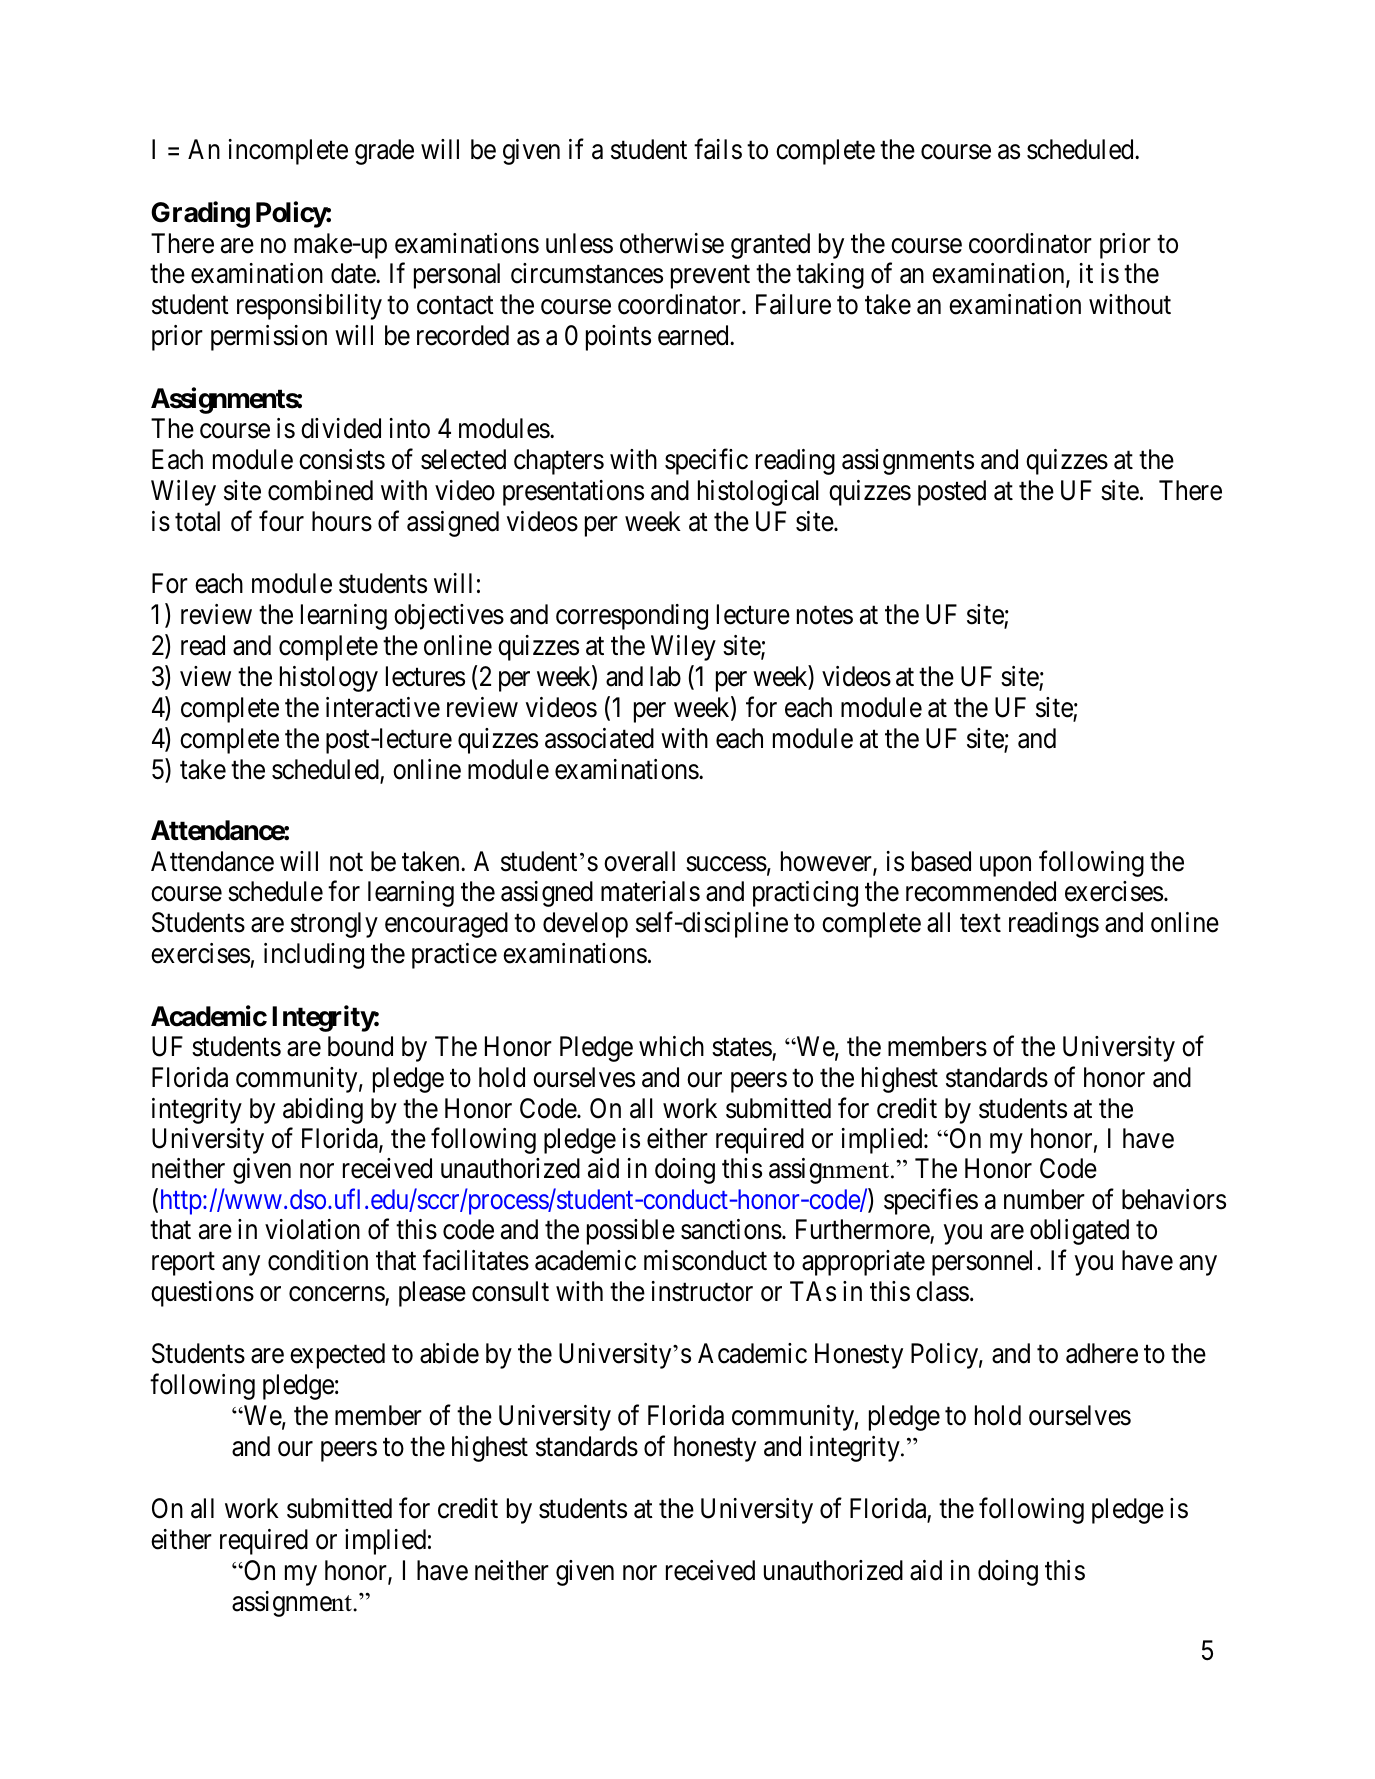 The image size is (1375, 1779). Describe the element at coordinates (1005, 866) in the screenshot. I see `upon` at that location.
